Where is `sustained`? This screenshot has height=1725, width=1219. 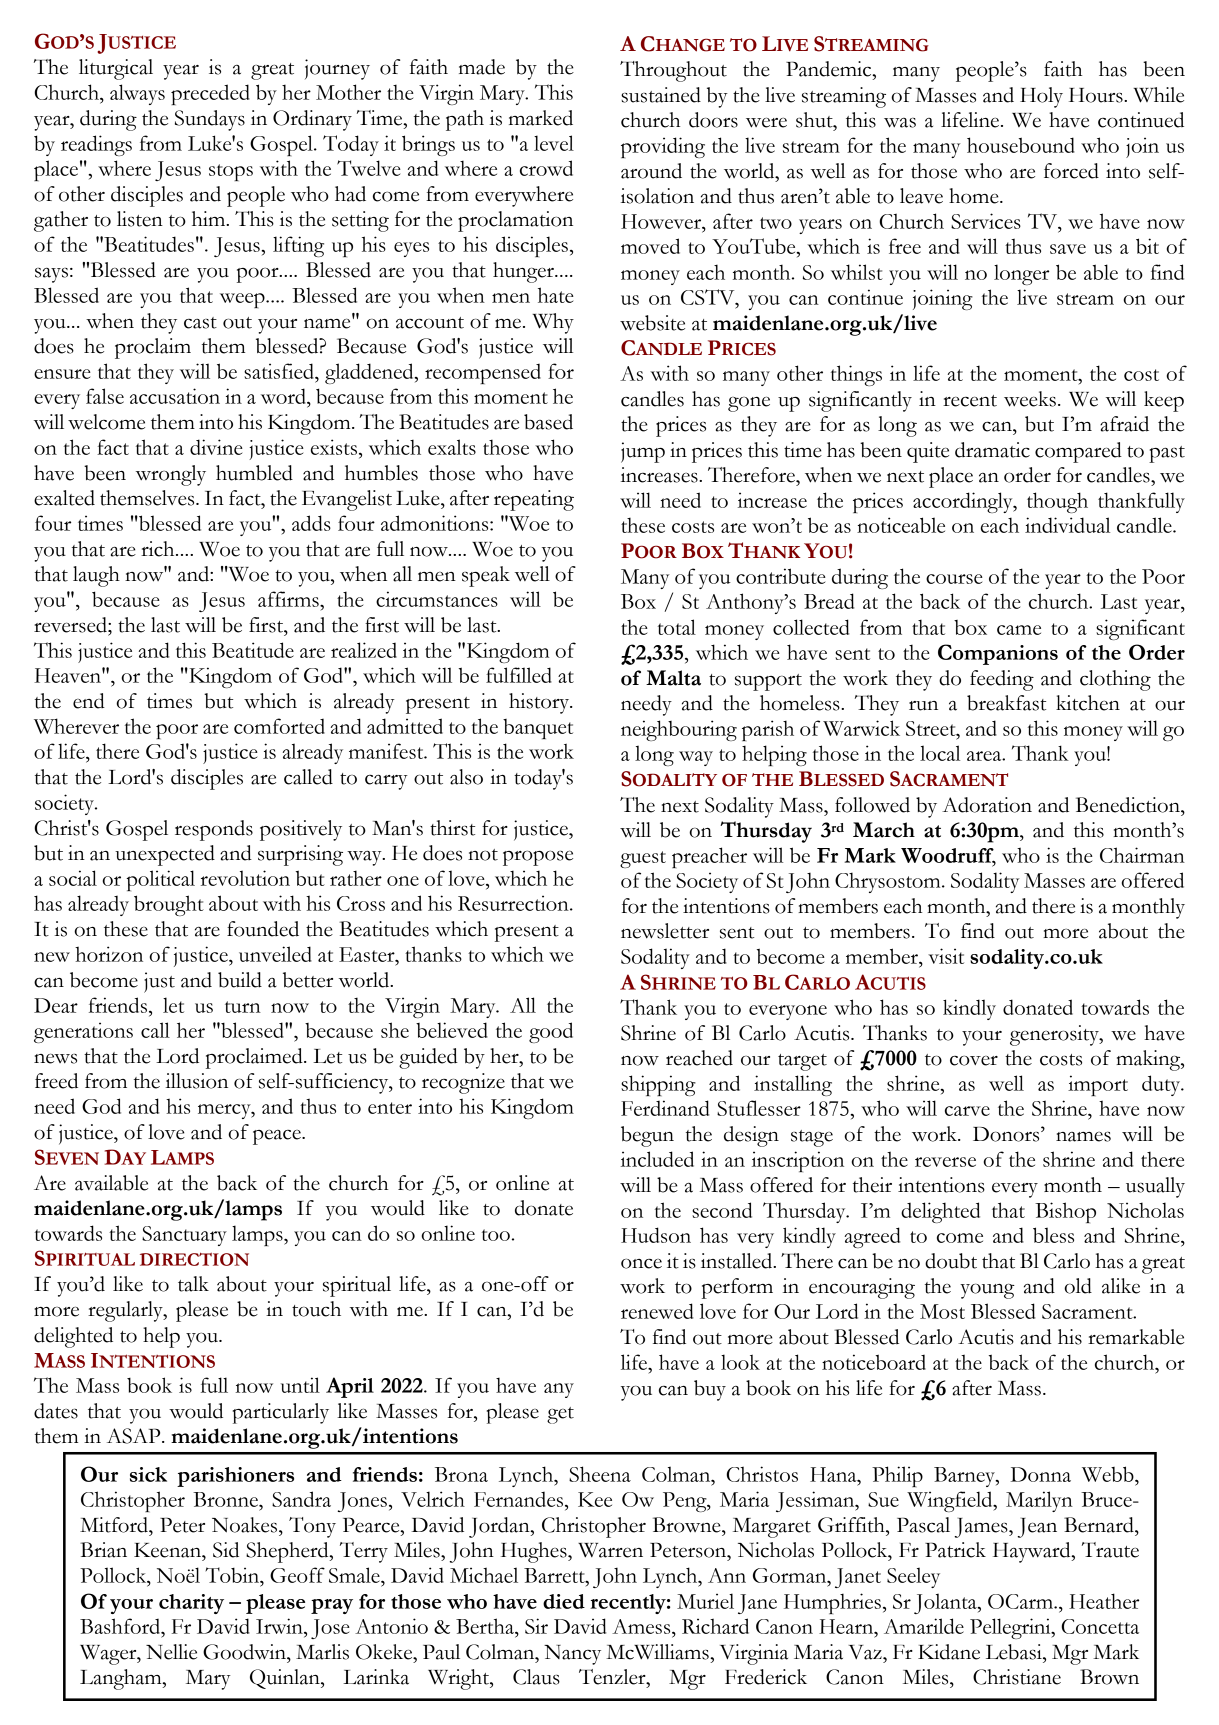 sustained is located at coordinates (661, 95).
